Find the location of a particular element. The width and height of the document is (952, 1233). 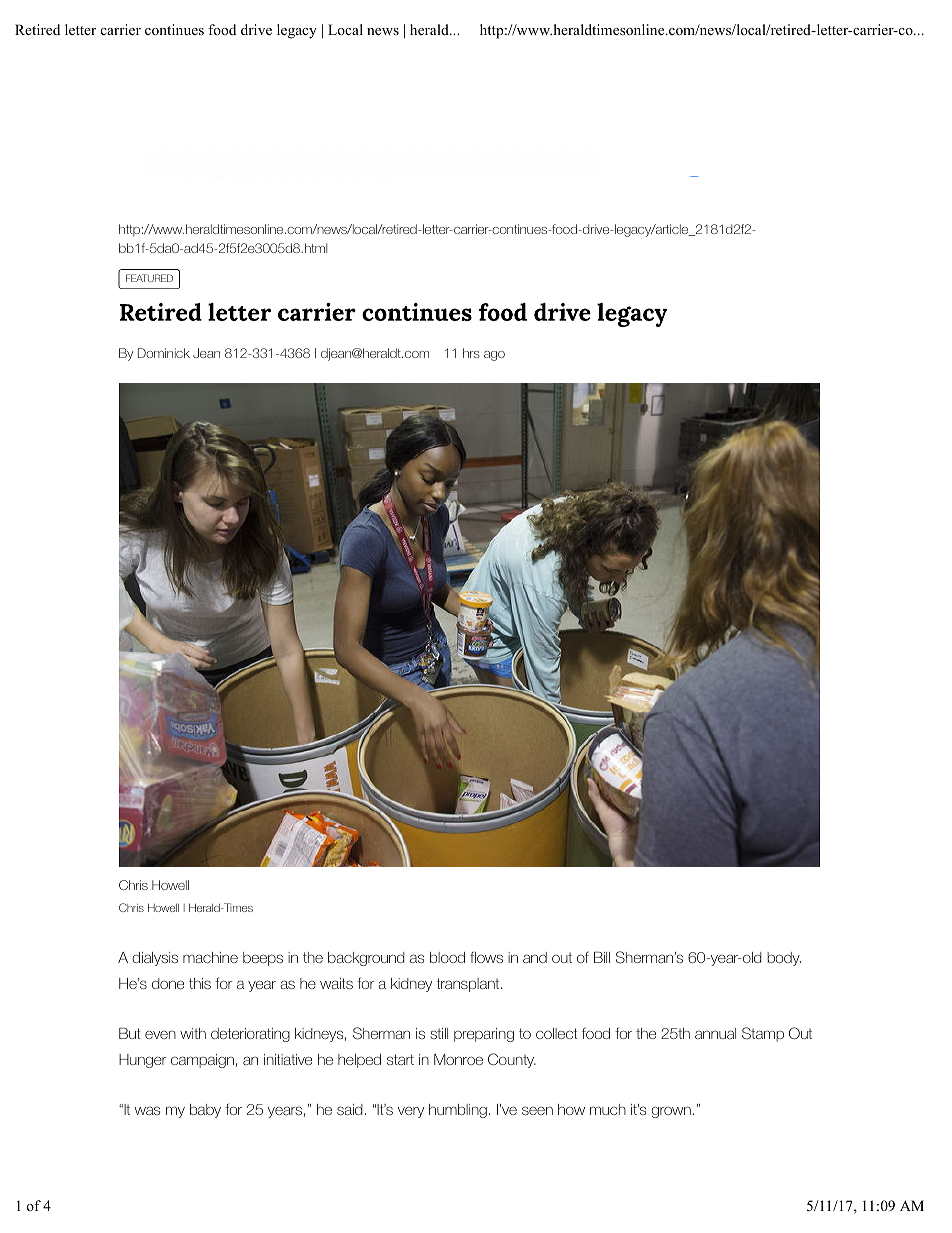

body is located at coordinates (784, 959).
